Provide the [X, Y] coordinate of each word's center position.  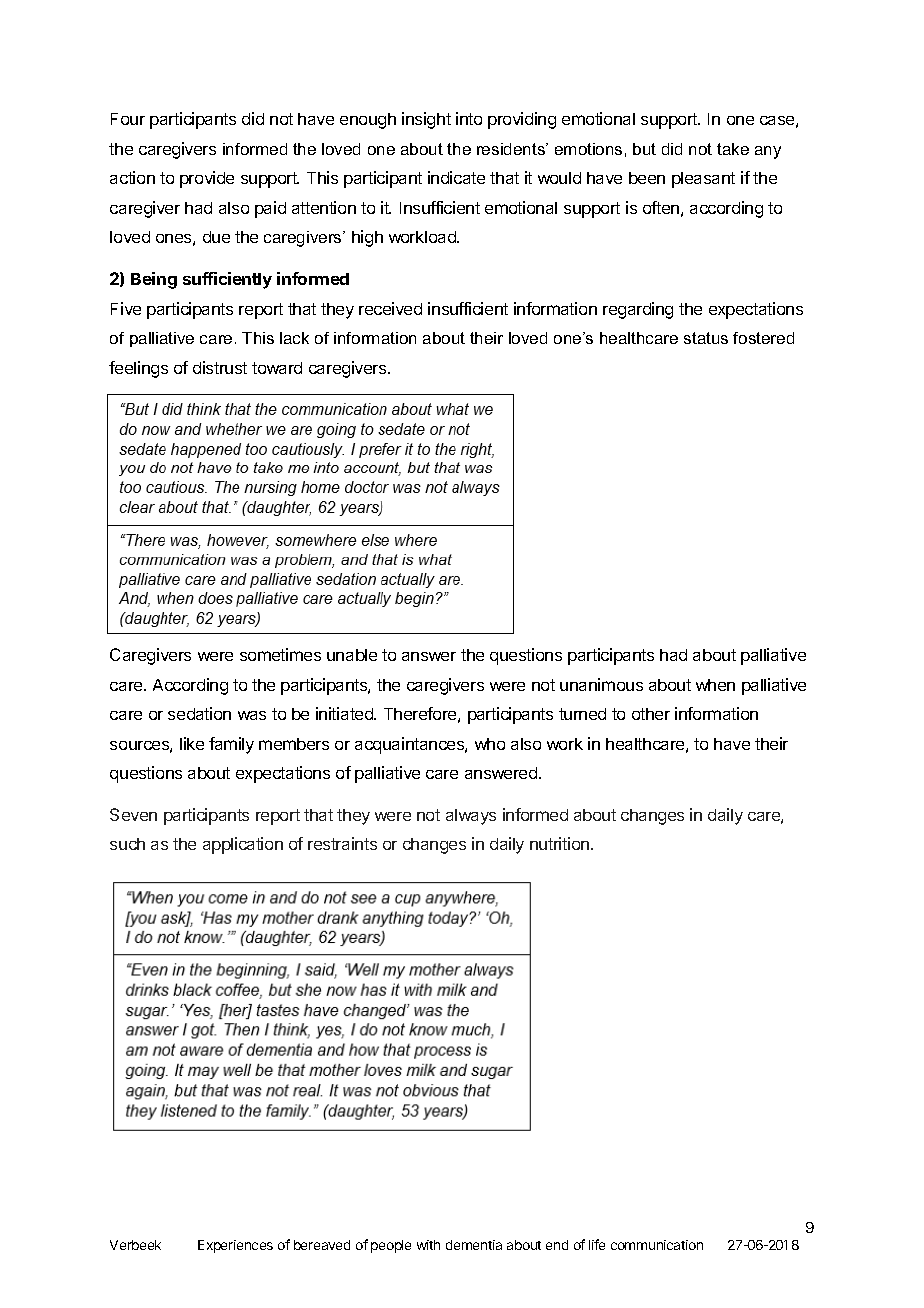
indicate [456, 177]
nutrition [559, 843]
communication [657, 1245]
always [471, 817]
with [428, 1245]
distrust [220, 367]
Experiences [235, 1246]
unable [352, 655]
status [706, 338]
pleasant [703, 180]
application [243, 845]
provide [207, 179]
